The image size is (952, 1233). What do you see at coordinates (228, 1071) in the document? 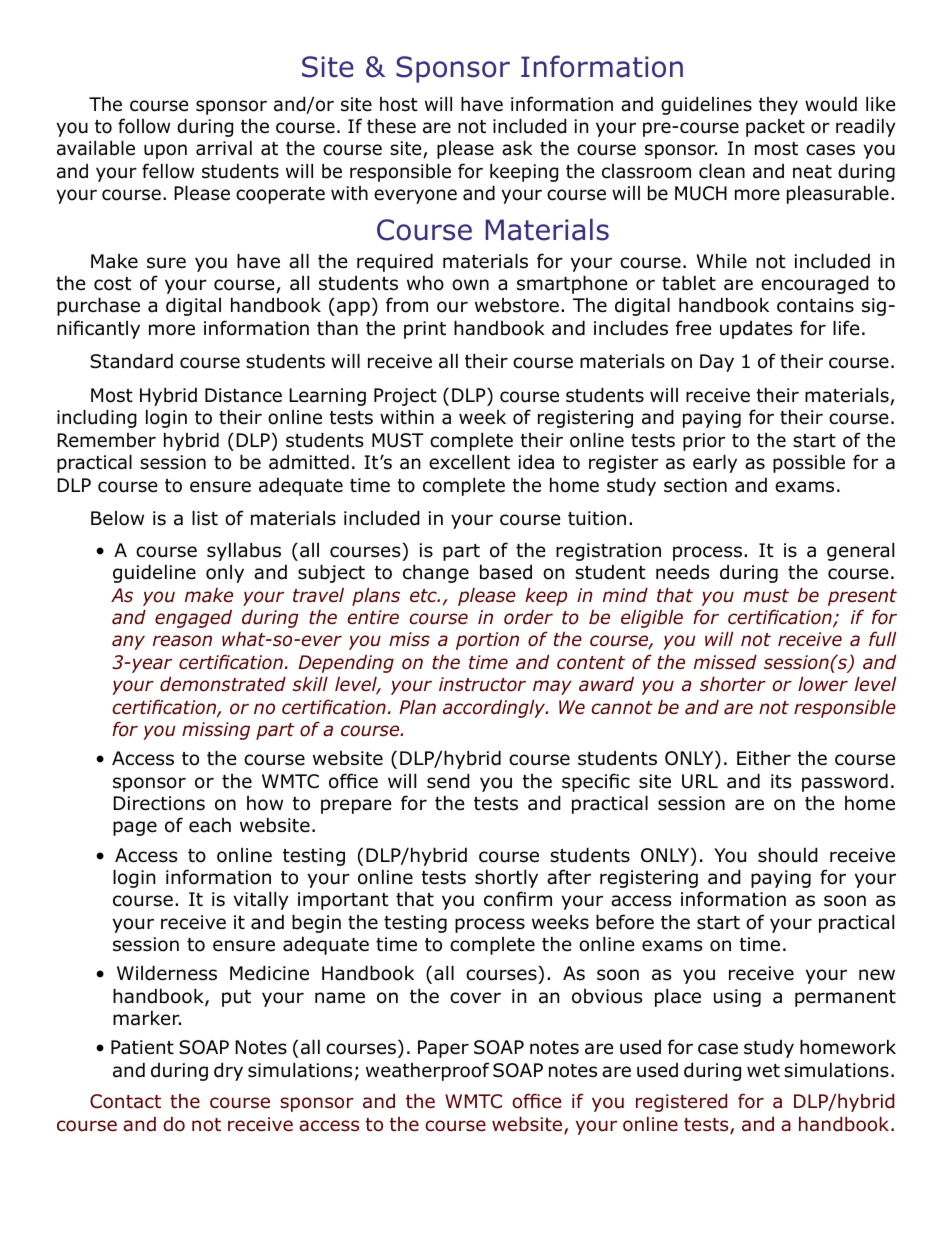
I see `dry` at bounding box center [228, 1071].
